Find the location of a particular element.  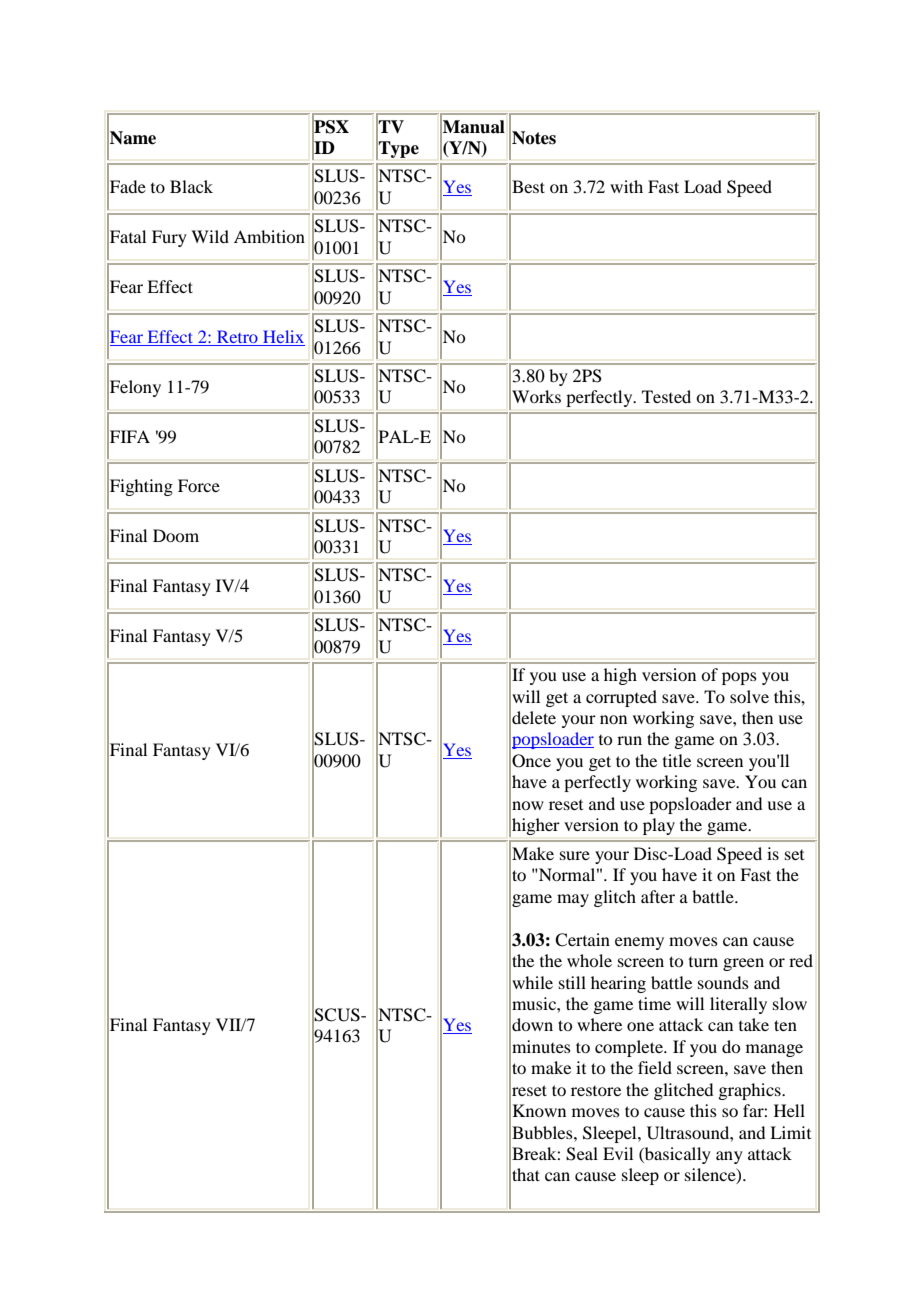

non is located at coordinates (613, 719).
